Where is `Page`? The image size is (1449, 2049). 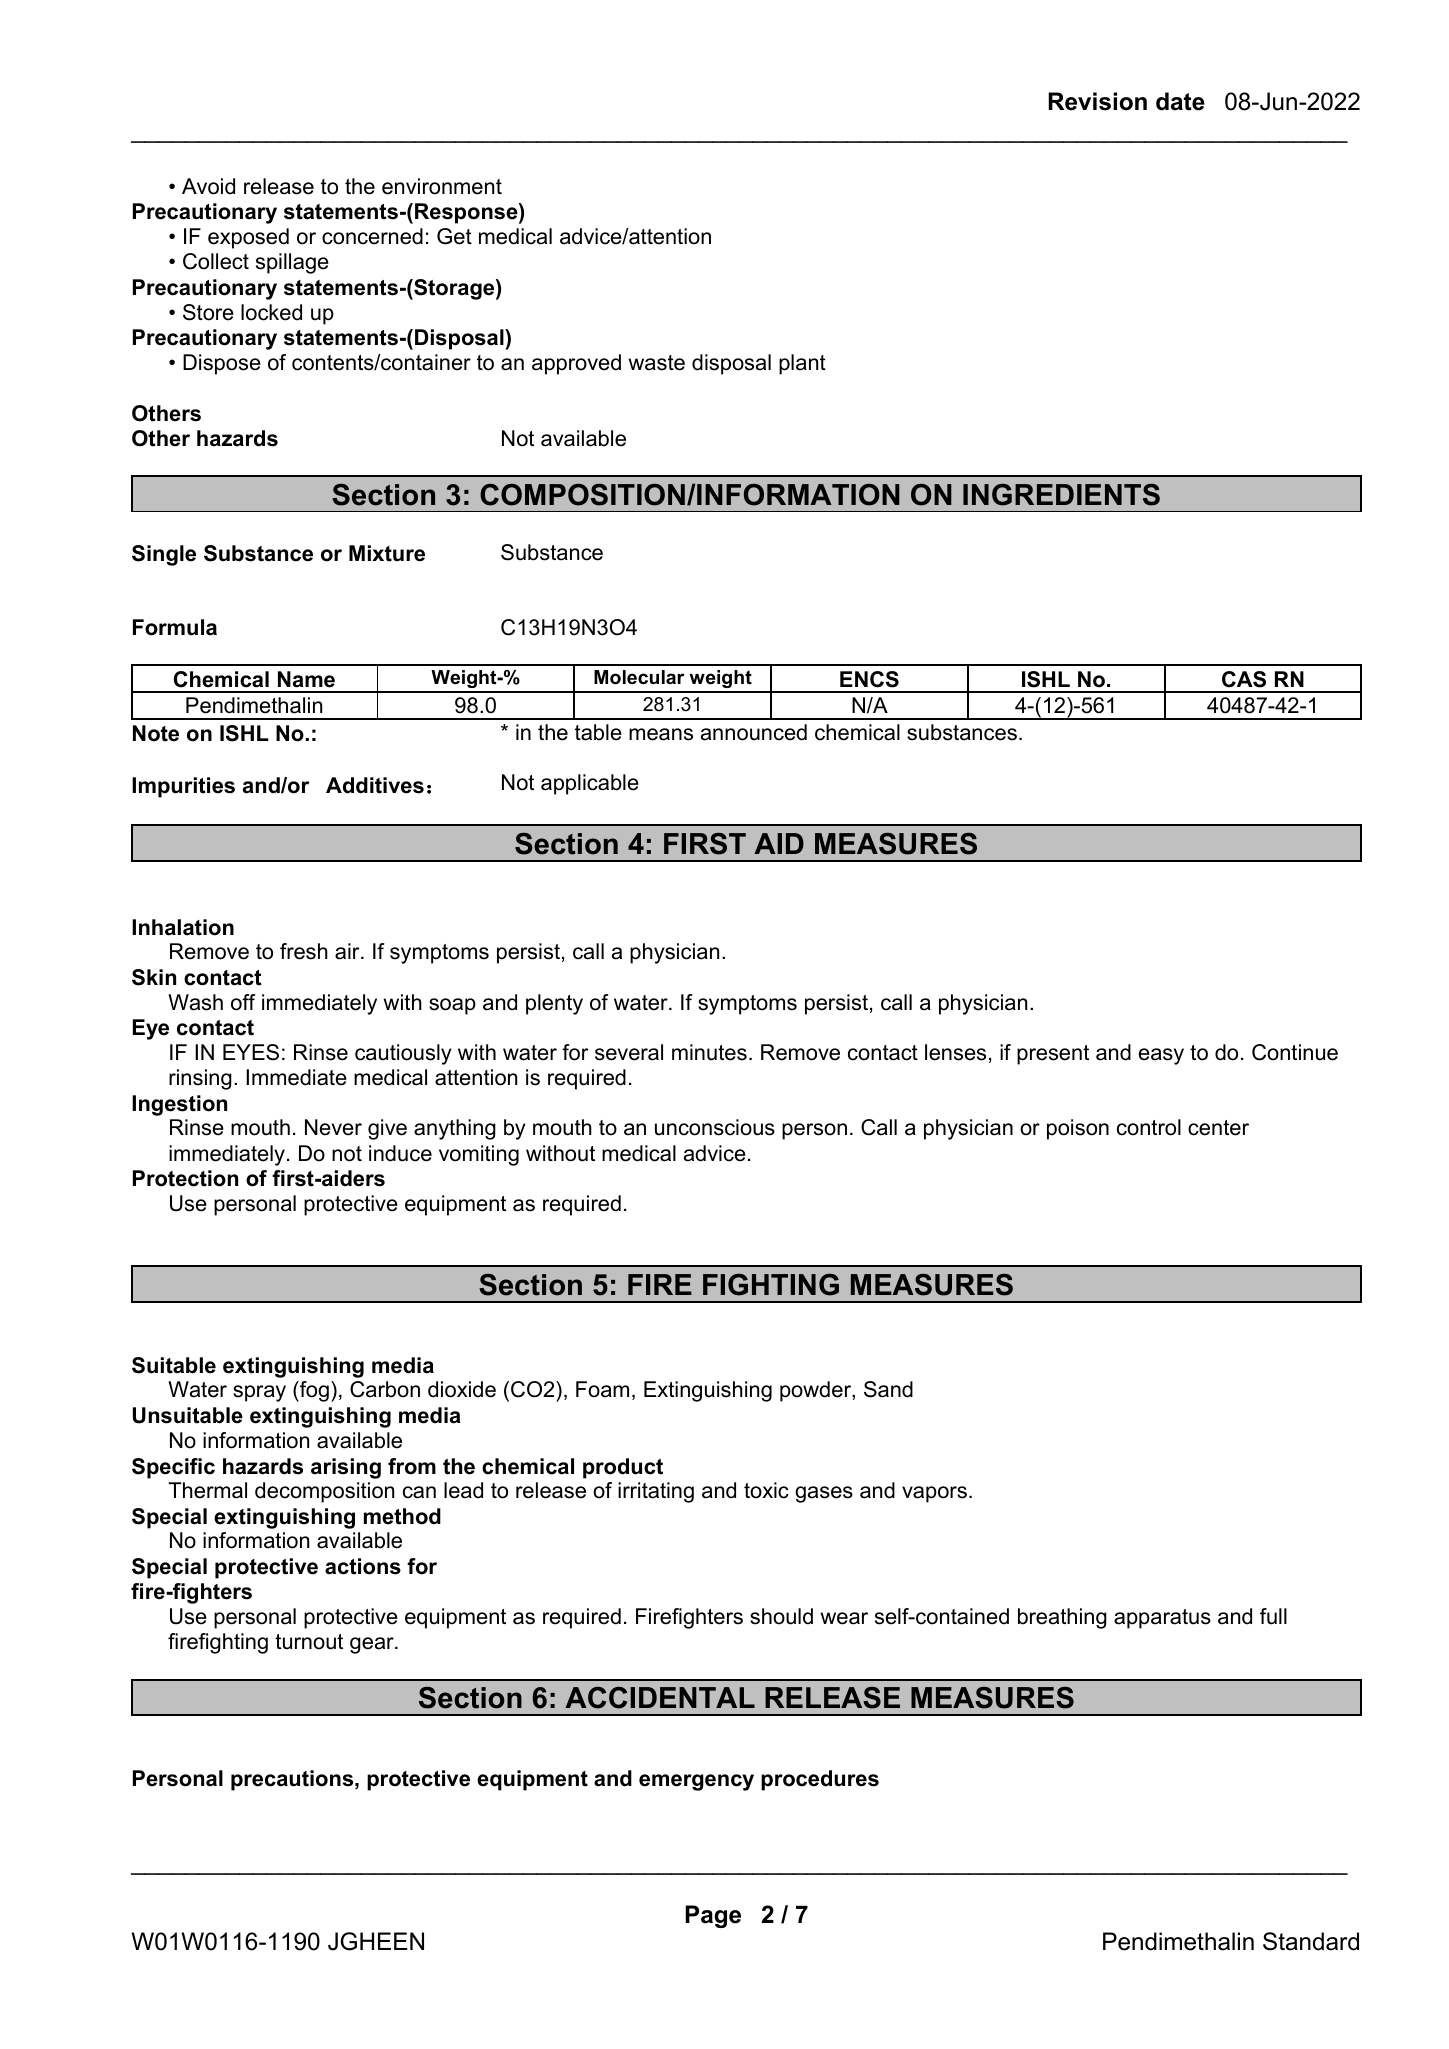 Page is located at coordinates (713, 1916).
